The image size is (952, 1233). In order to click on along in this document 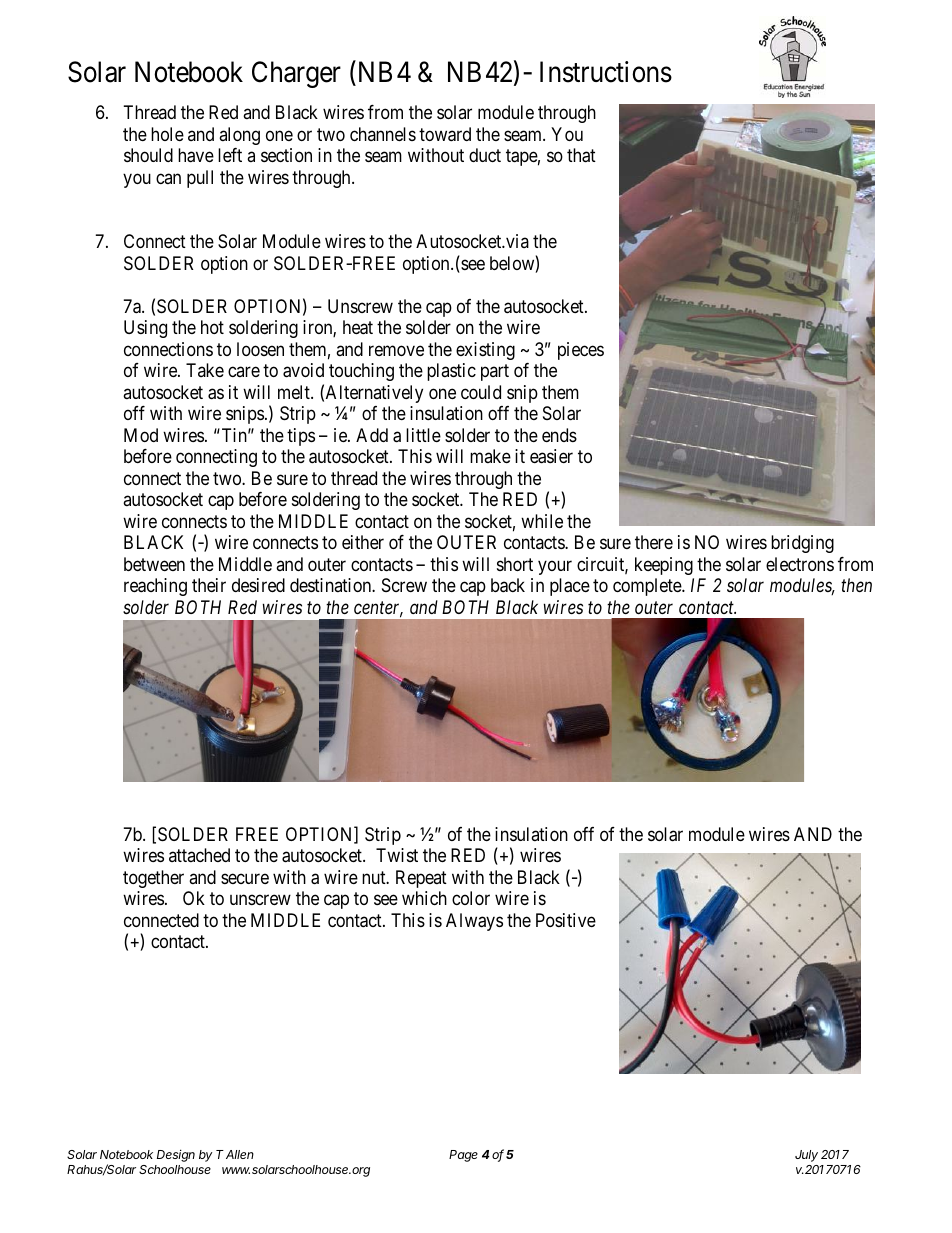, I will do `click(239, 136)`.
